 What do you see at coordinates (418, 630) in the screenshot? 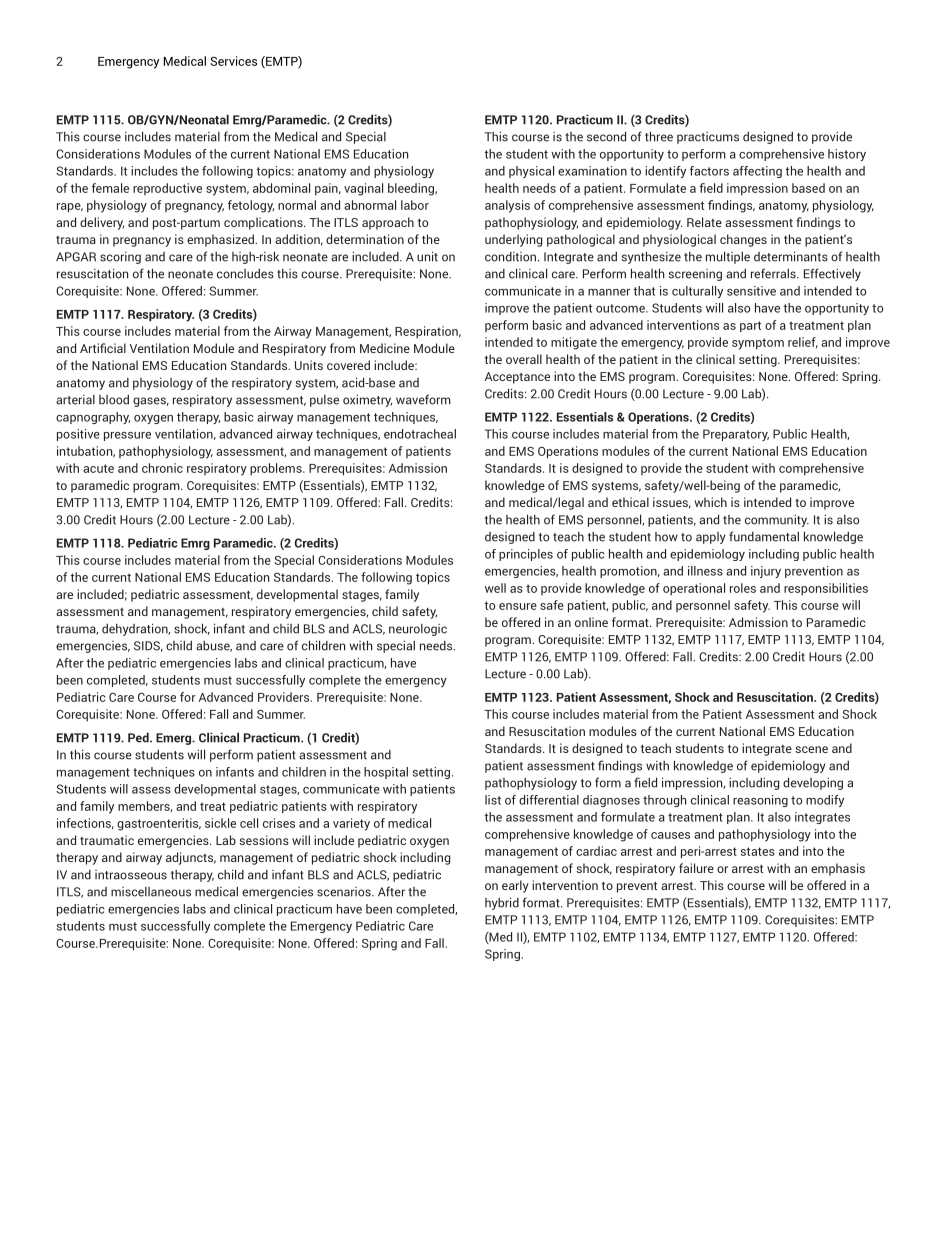
I see `neurologic` at bounding box center [418, 630].
